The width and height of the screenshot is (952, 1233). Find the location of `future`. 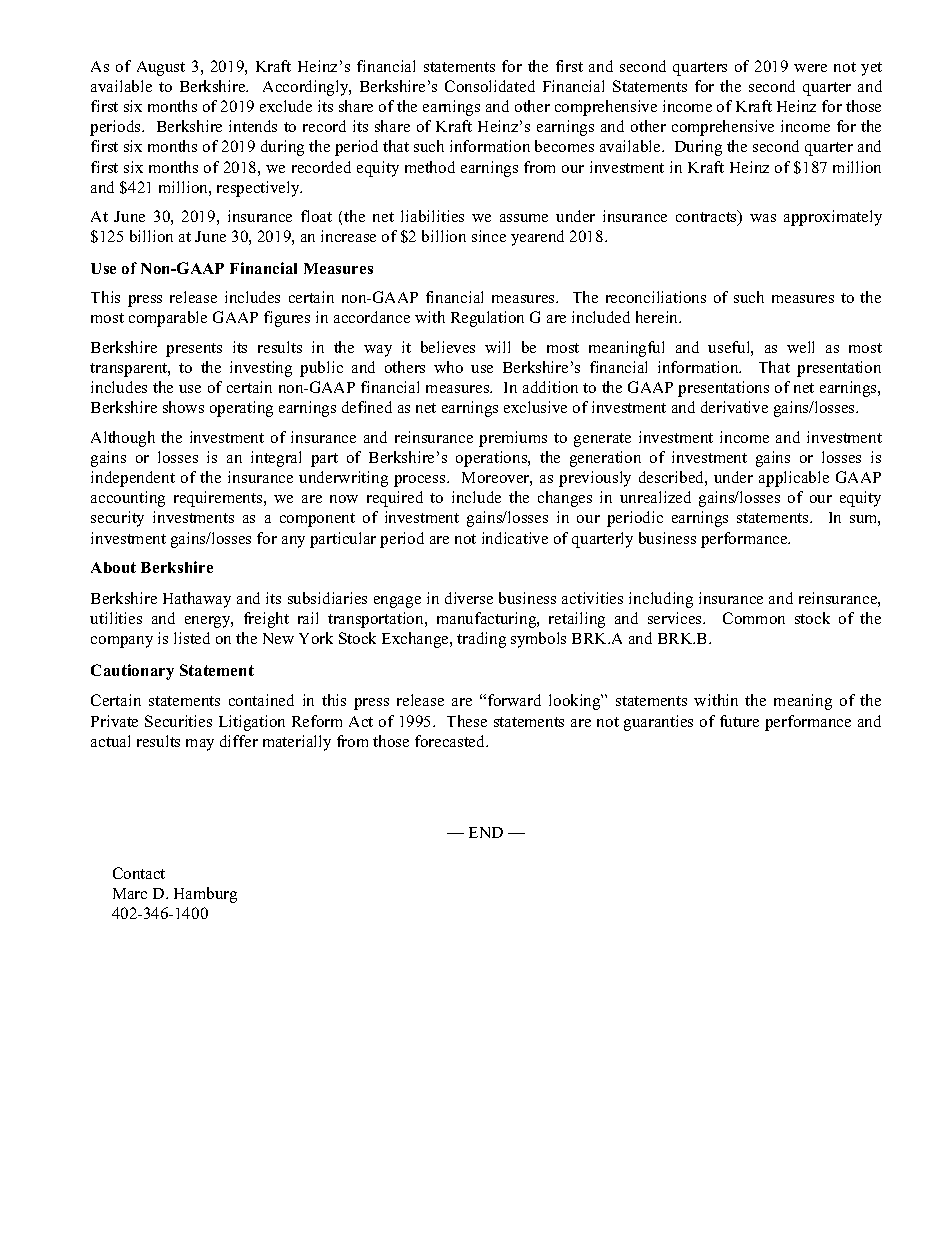

future is located at coordinates (739, 721).
